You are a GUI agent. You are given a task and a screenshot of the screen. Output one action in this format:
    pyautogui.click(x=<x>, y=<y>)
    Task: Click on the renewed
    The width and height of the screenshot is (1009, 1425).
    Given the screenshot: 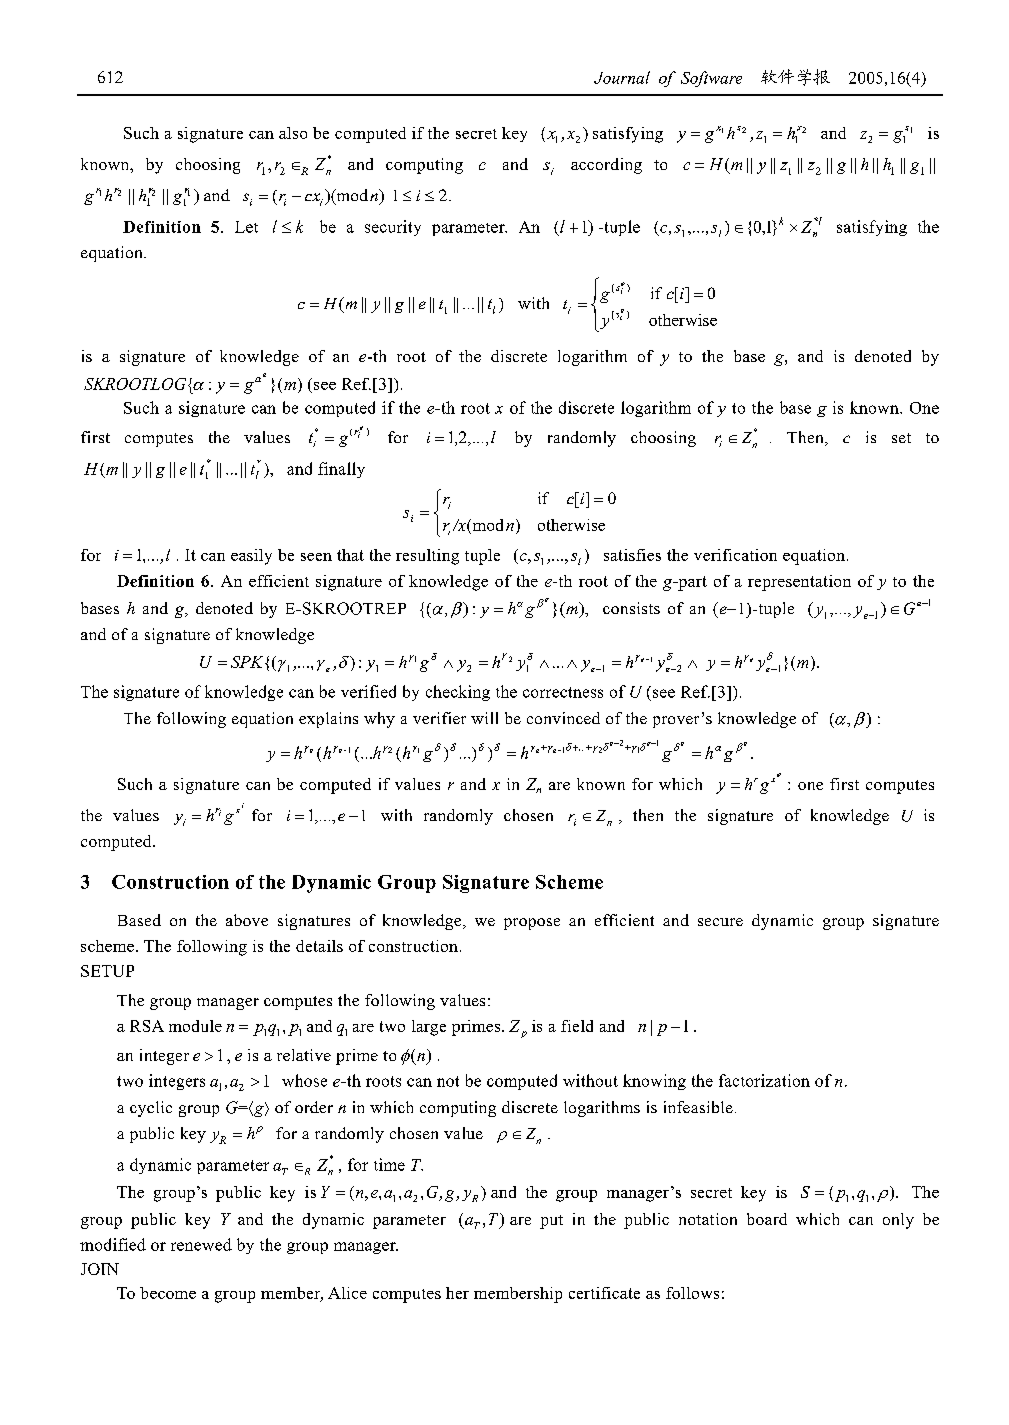 What is the action you would take?
    pyautogui.click(x=201, y=1244)
